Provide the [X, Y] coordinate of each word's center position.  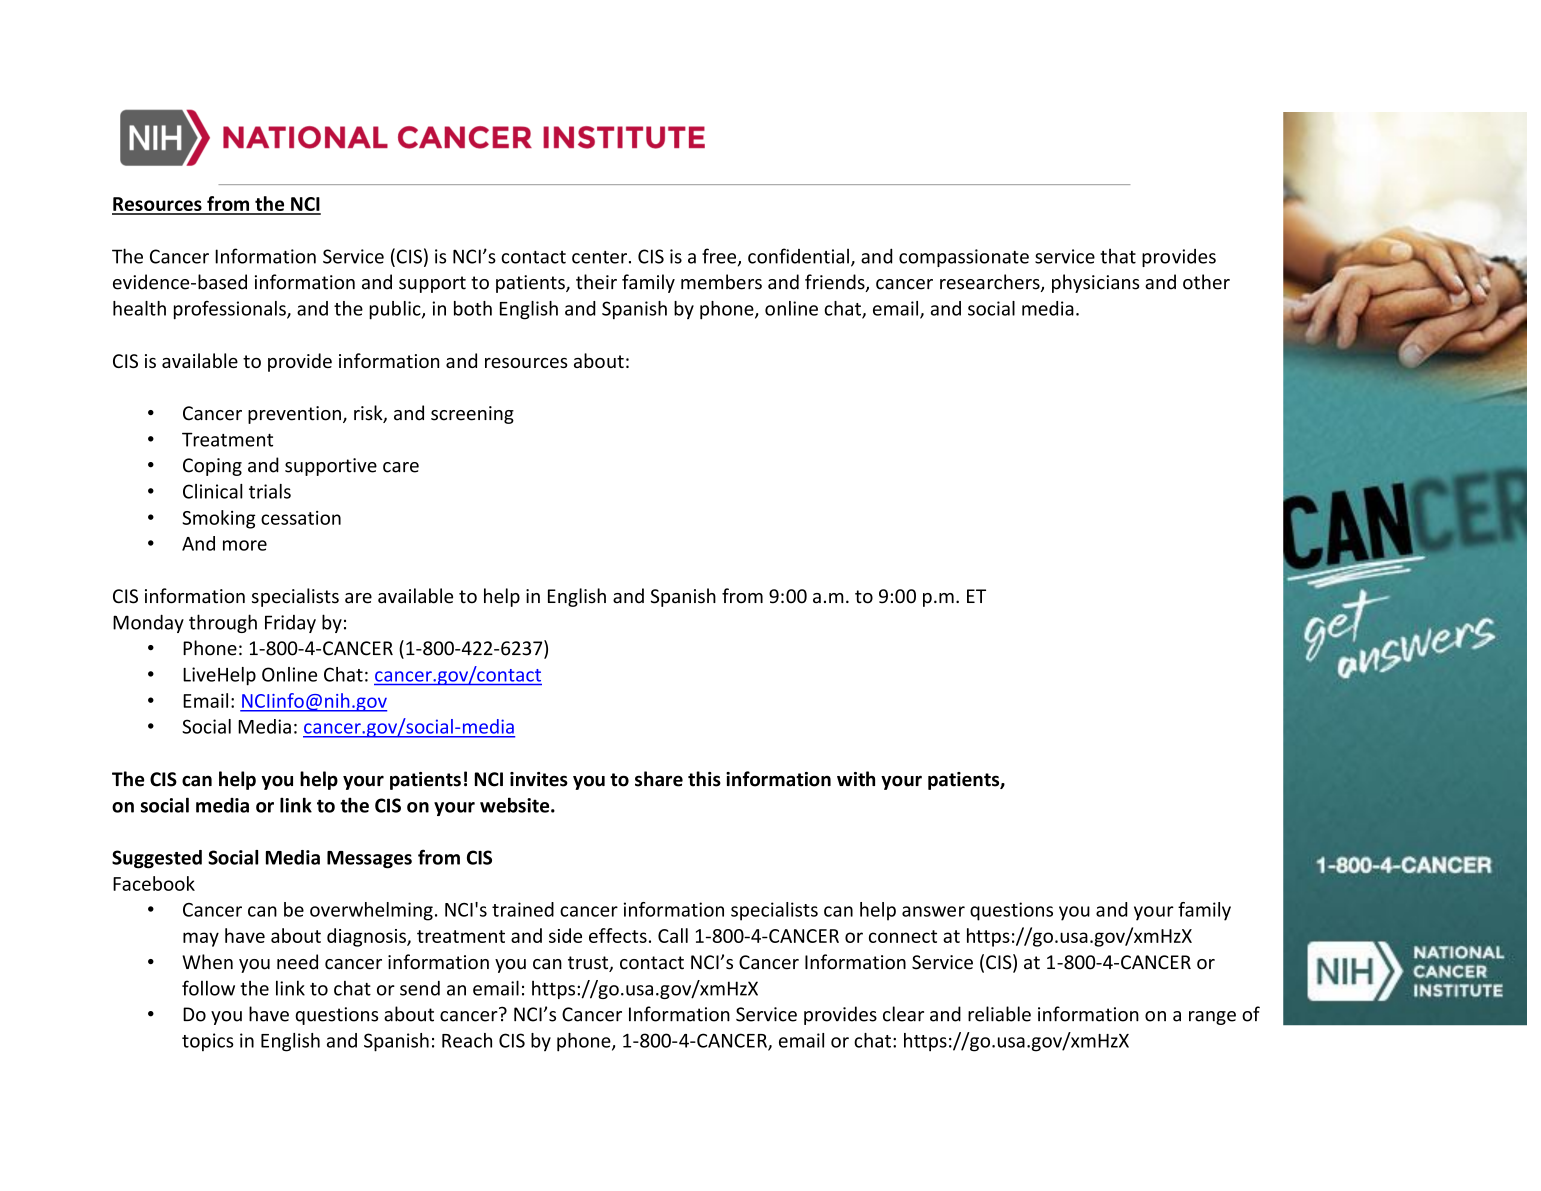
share [659, 779]
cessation [301, 518]
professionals [231, 310]
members [721, 282]
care [401, 467]
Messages [369, 860]
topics [208, 1042]
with [856, 779]
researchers [991, 283]
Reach [467, 1040]
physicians [1095, 283]
